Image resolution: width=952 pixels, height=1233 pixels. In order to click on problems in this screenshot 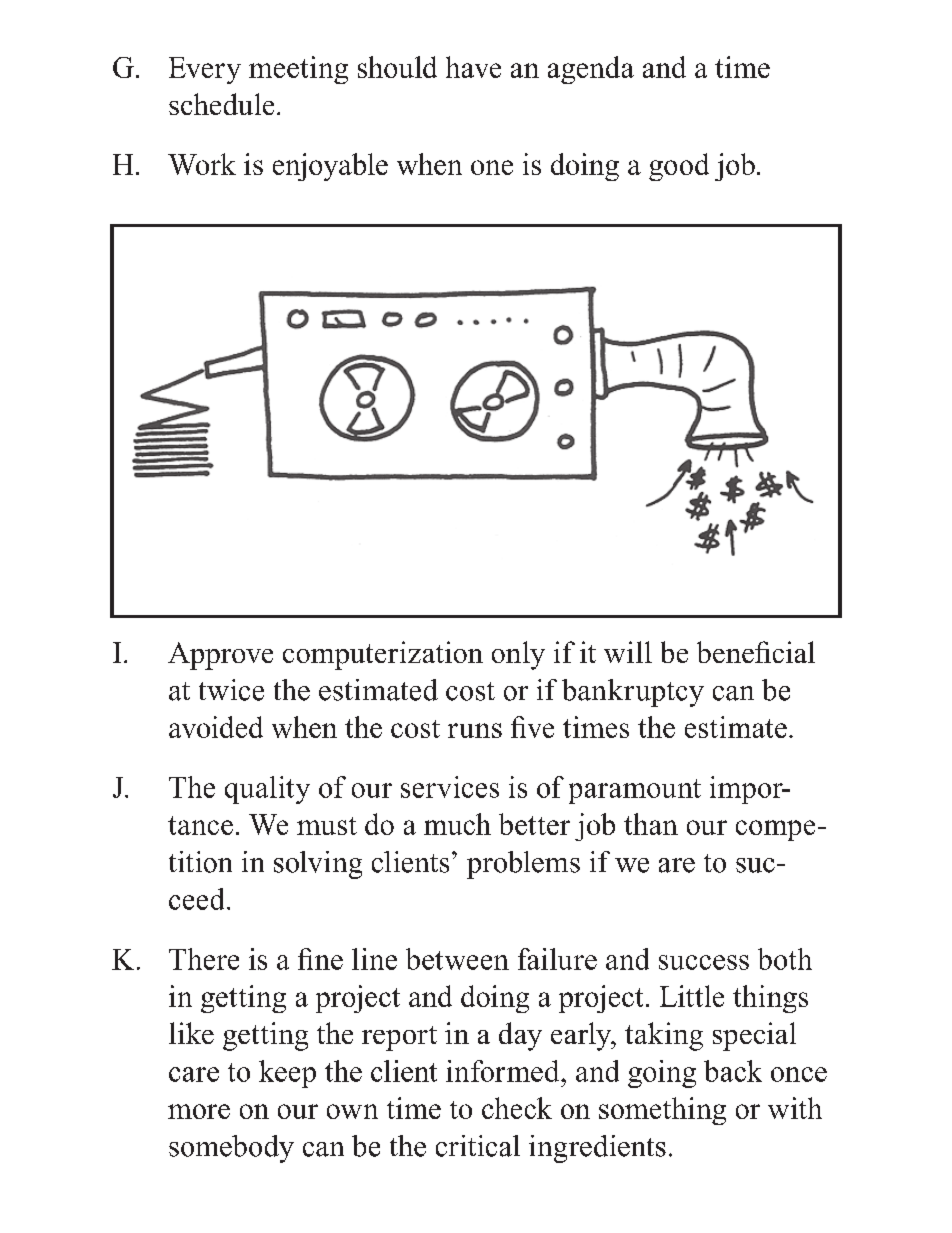, I will do `click(523, 865)`.
